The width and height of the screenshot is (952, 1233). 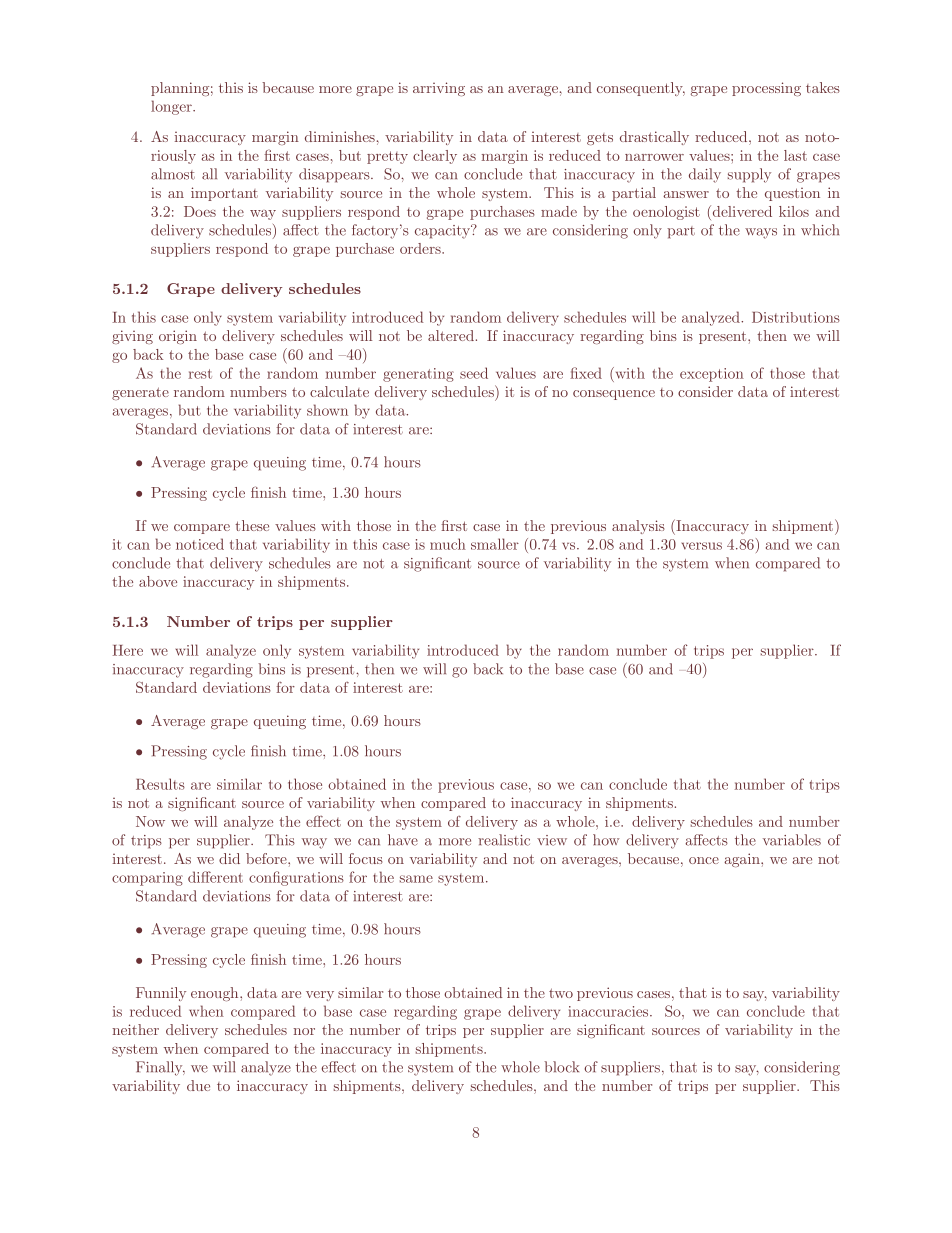 What do you see at coordinates (766, 89) in the screenshot?
I see `processing` at bounding box center [766, 89].
